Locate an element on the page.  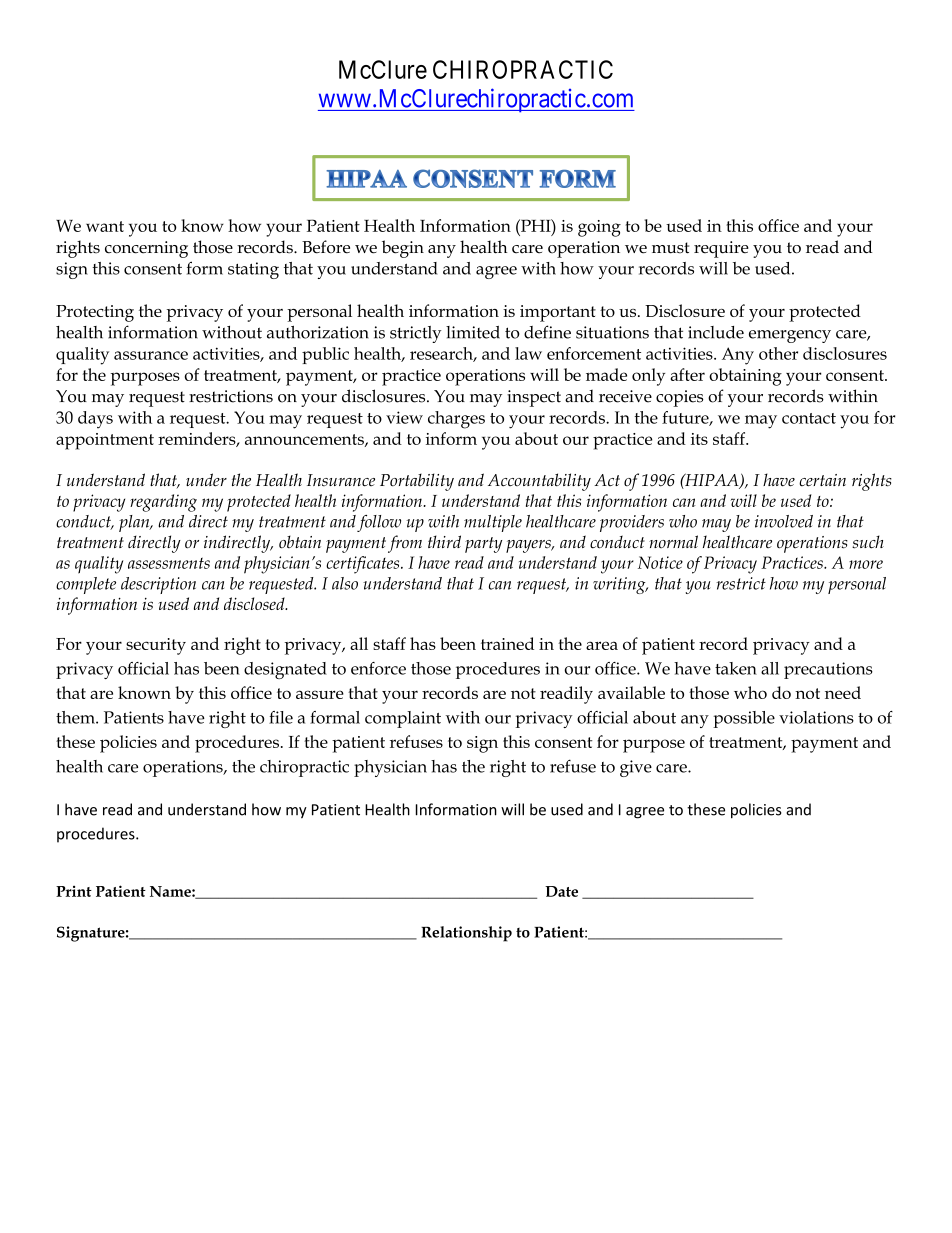
require is located at coordinates (721, 249).
